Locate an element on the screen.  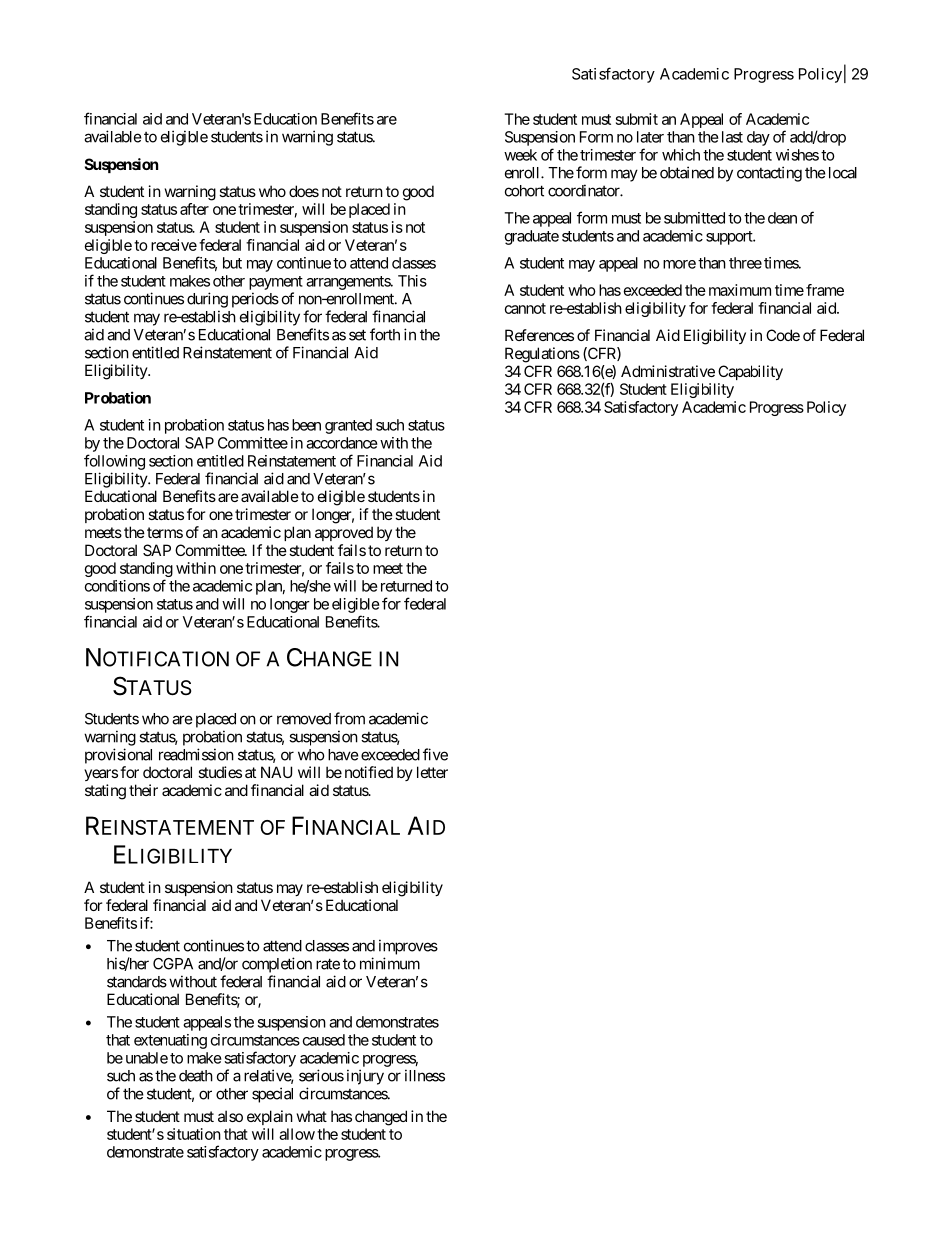
week is located at coordinates (520, 155).
